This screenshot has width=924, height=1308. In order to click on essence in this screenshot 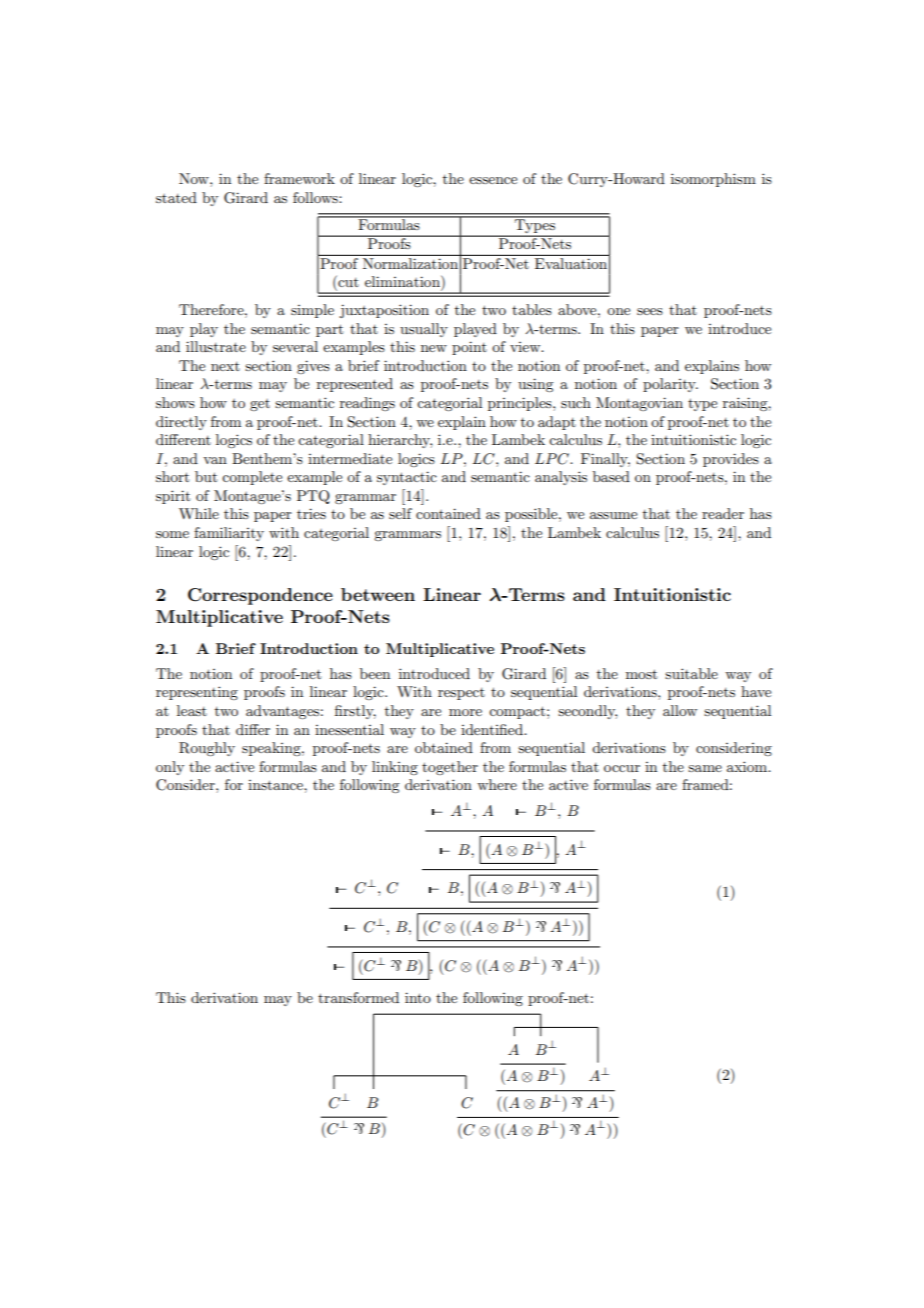, I will do `click(493, 180)`.
